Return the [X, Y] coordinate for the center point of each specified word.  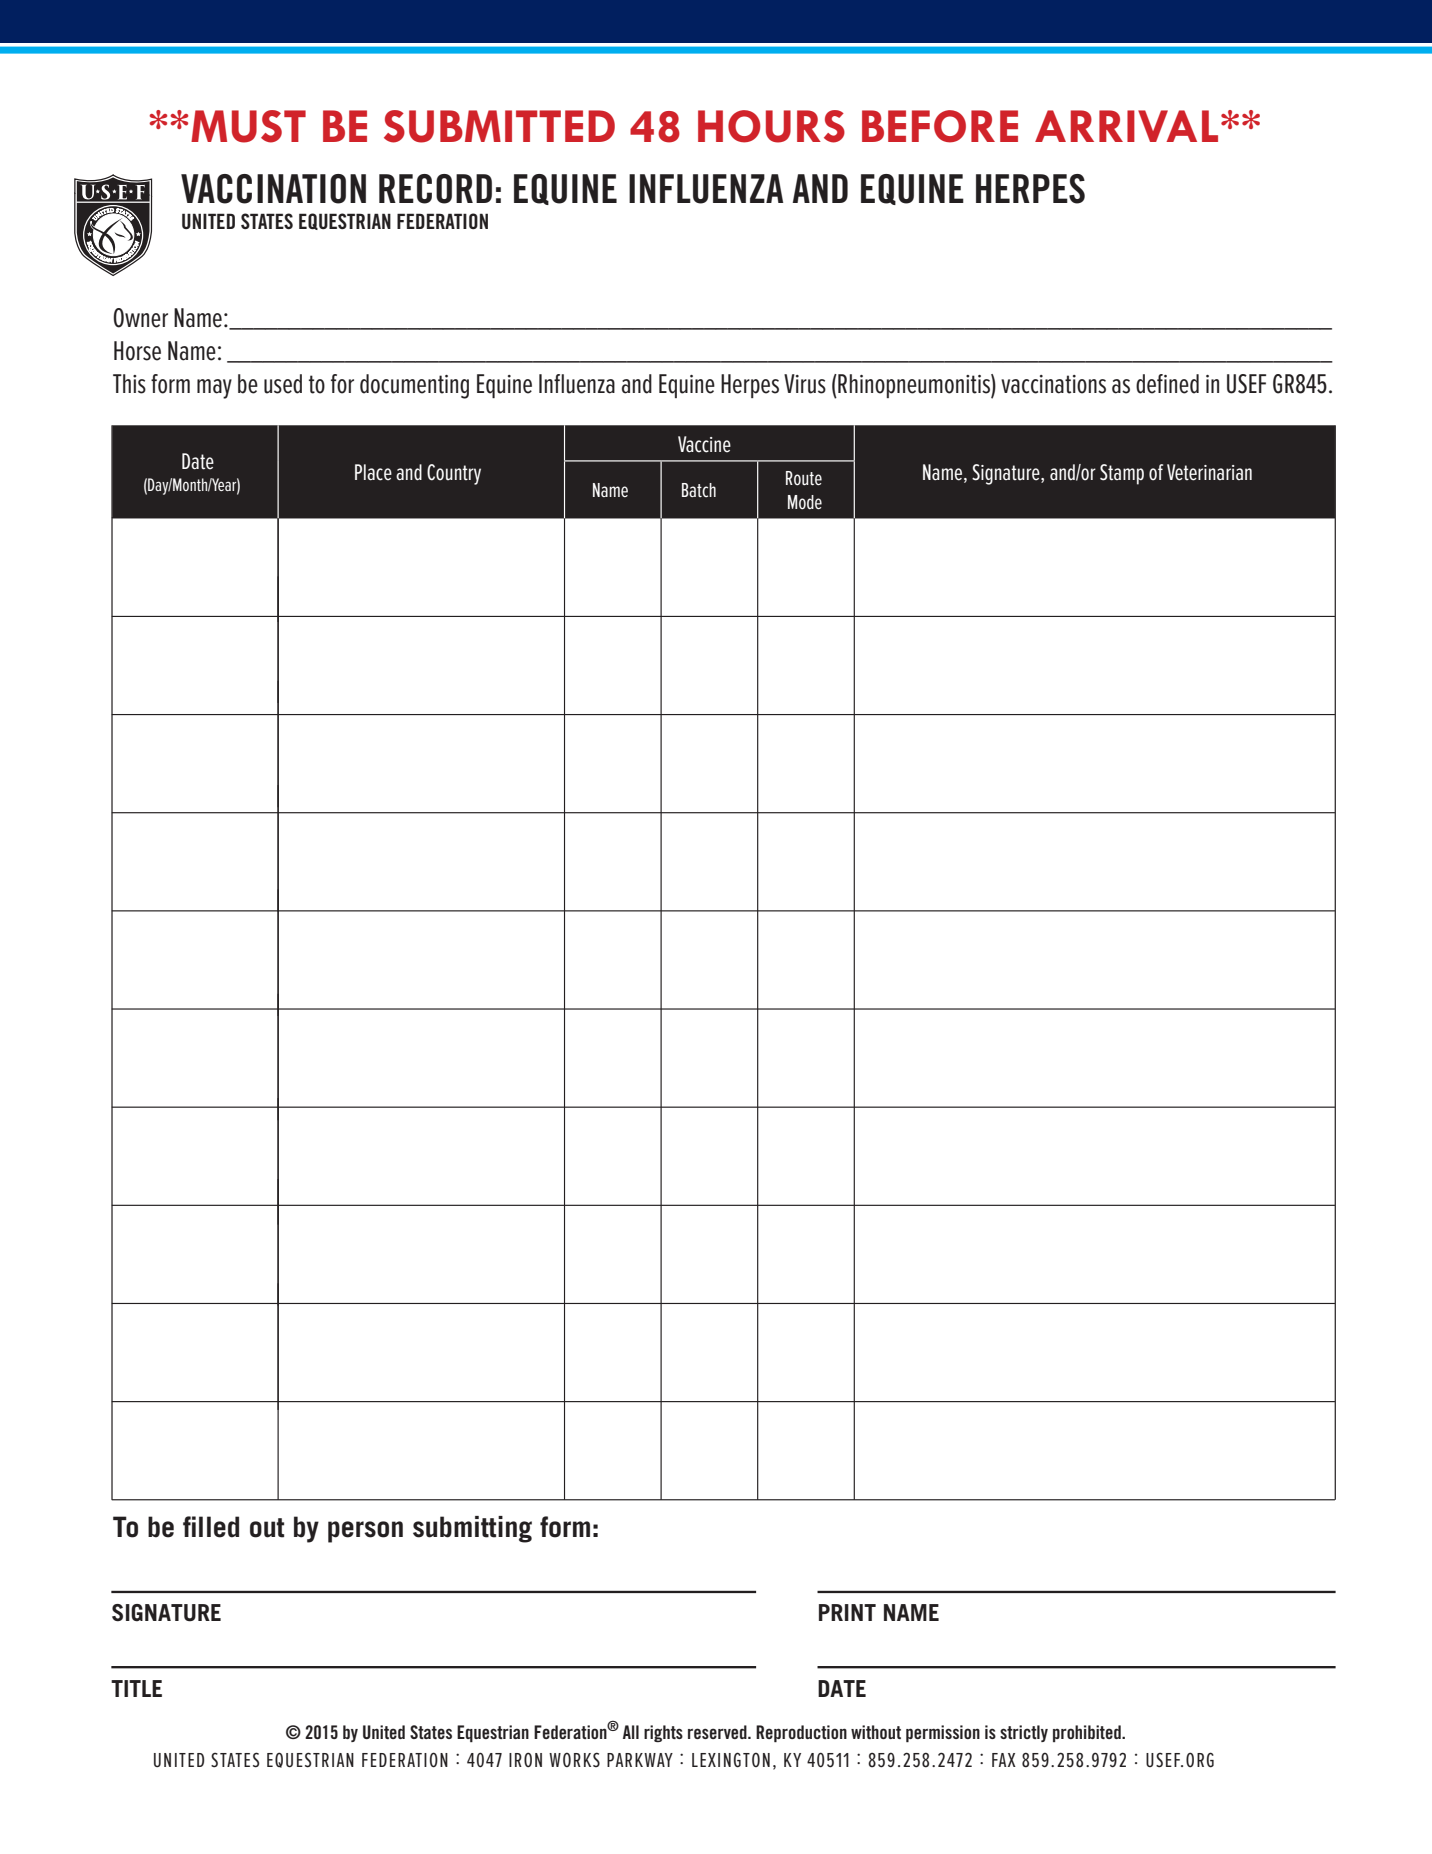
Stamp [1122, 474]
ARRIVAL [1126, 126]
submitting [472, 1529]
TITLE [136, 1688]
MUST [248, 126]
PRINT [847, 1612]
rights [663, 1733]
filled [211, 1527]
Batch [699, 490]
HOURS [771, 126]
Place [373, 472]
